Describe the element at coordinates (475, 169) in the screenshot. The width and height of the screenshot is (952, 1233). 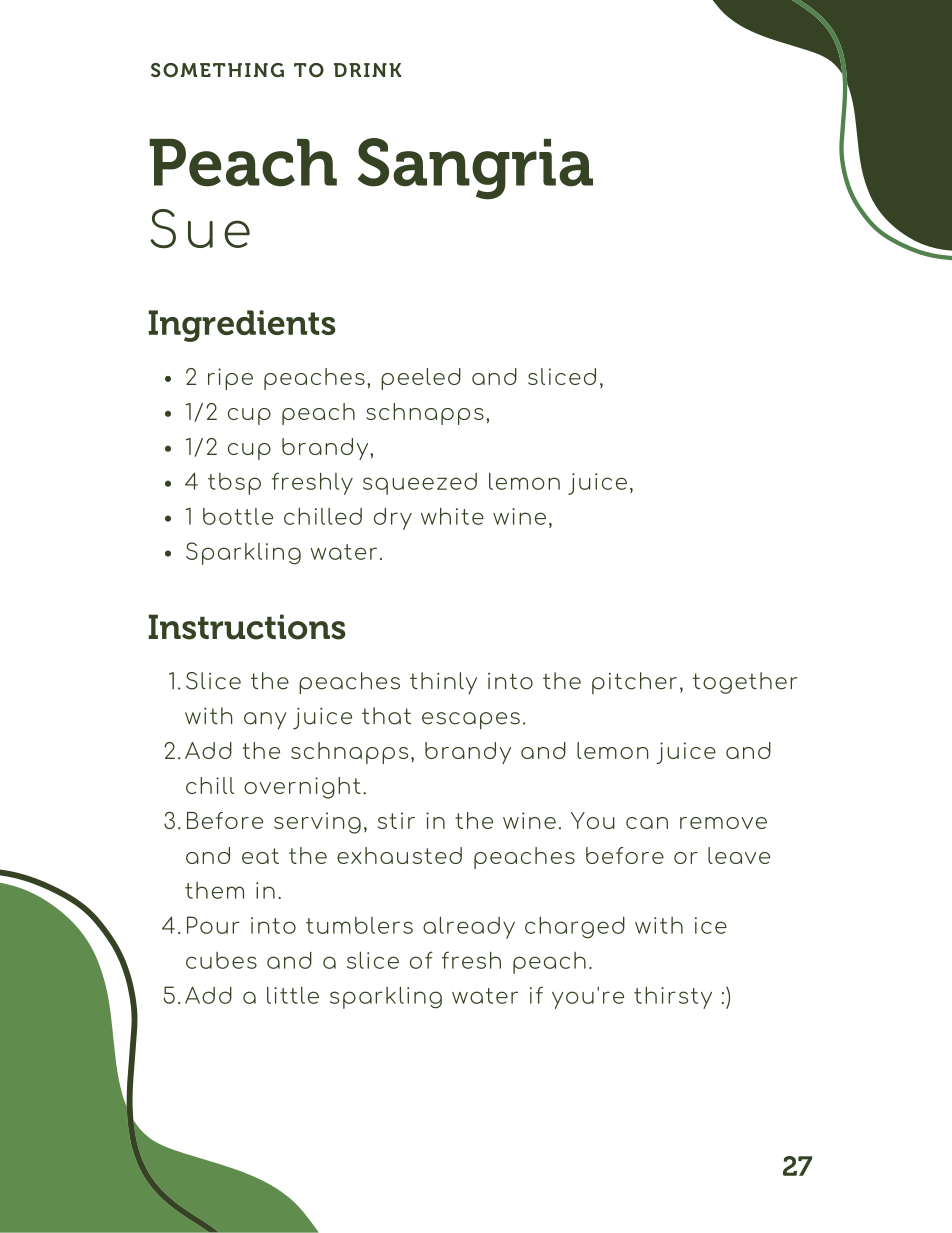
I see `Sangria` at that location.
